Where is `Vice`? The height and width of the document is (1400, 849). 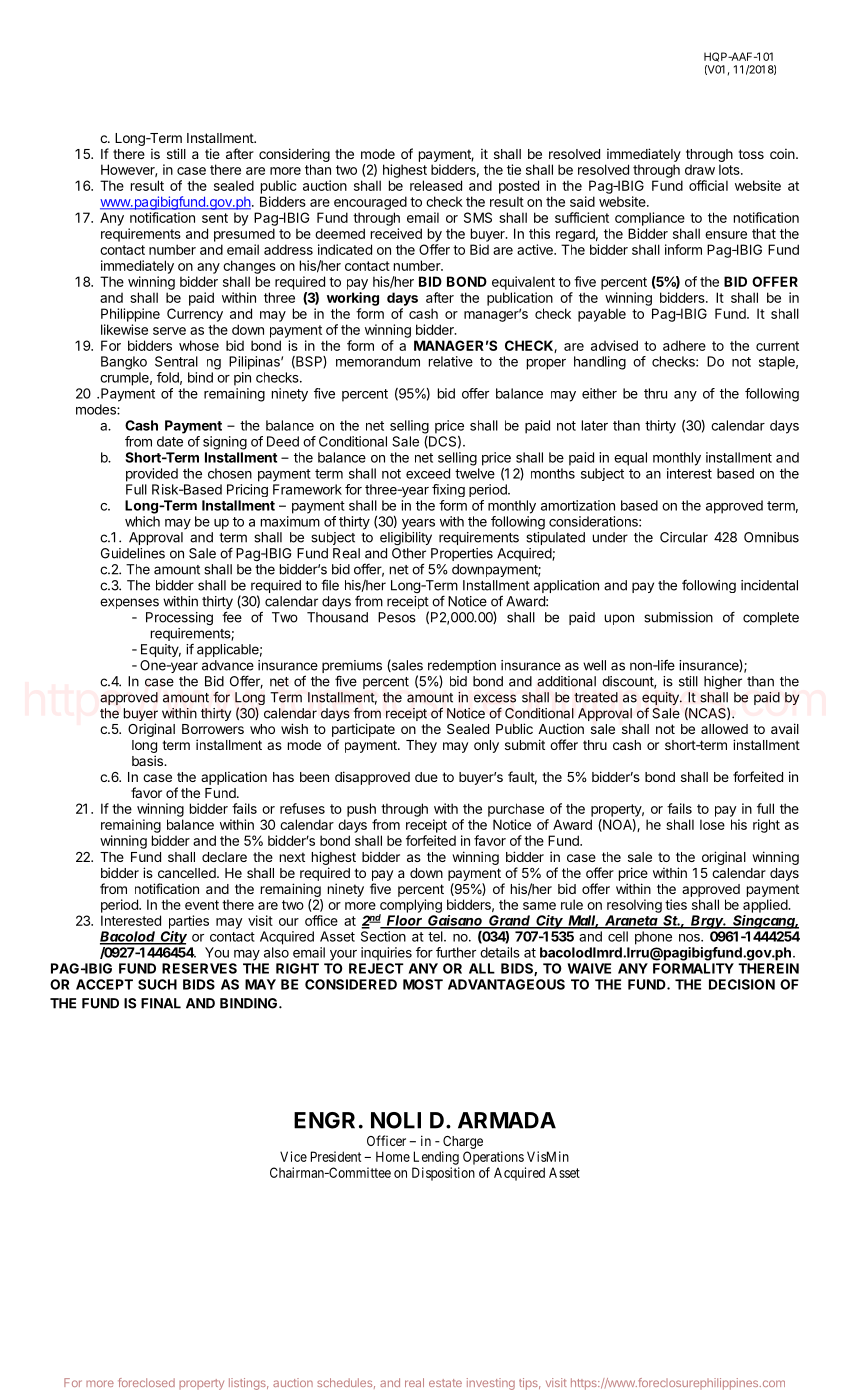
Vice is located at coordinates (293, 1156).
